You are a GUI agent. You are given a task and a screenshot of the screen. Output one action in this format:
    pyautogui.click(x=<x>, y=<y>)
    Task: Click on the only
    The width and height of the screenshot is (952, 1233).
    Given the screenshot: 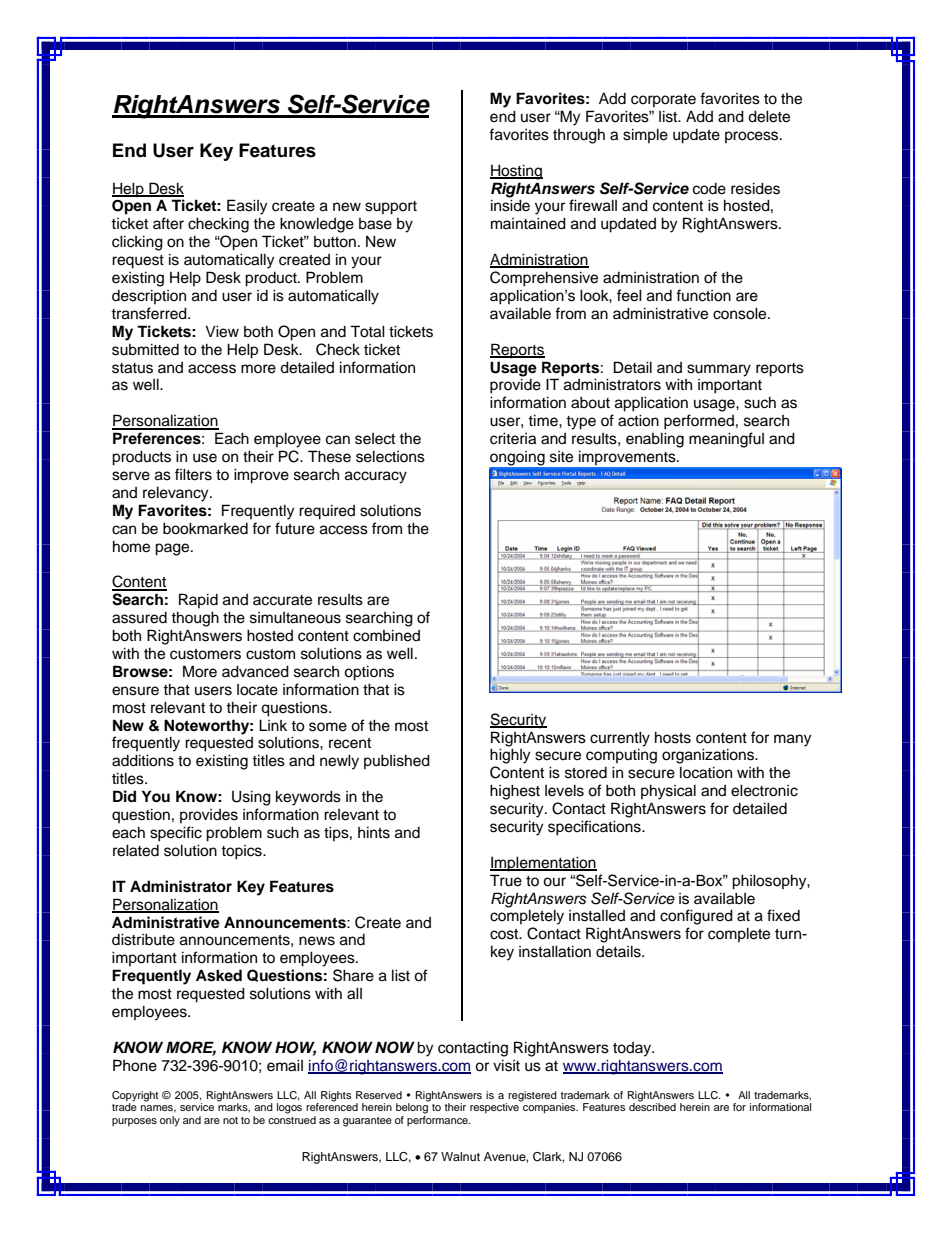 What is the action you would take?
    pyautogui.click(x=170, y=1121)
